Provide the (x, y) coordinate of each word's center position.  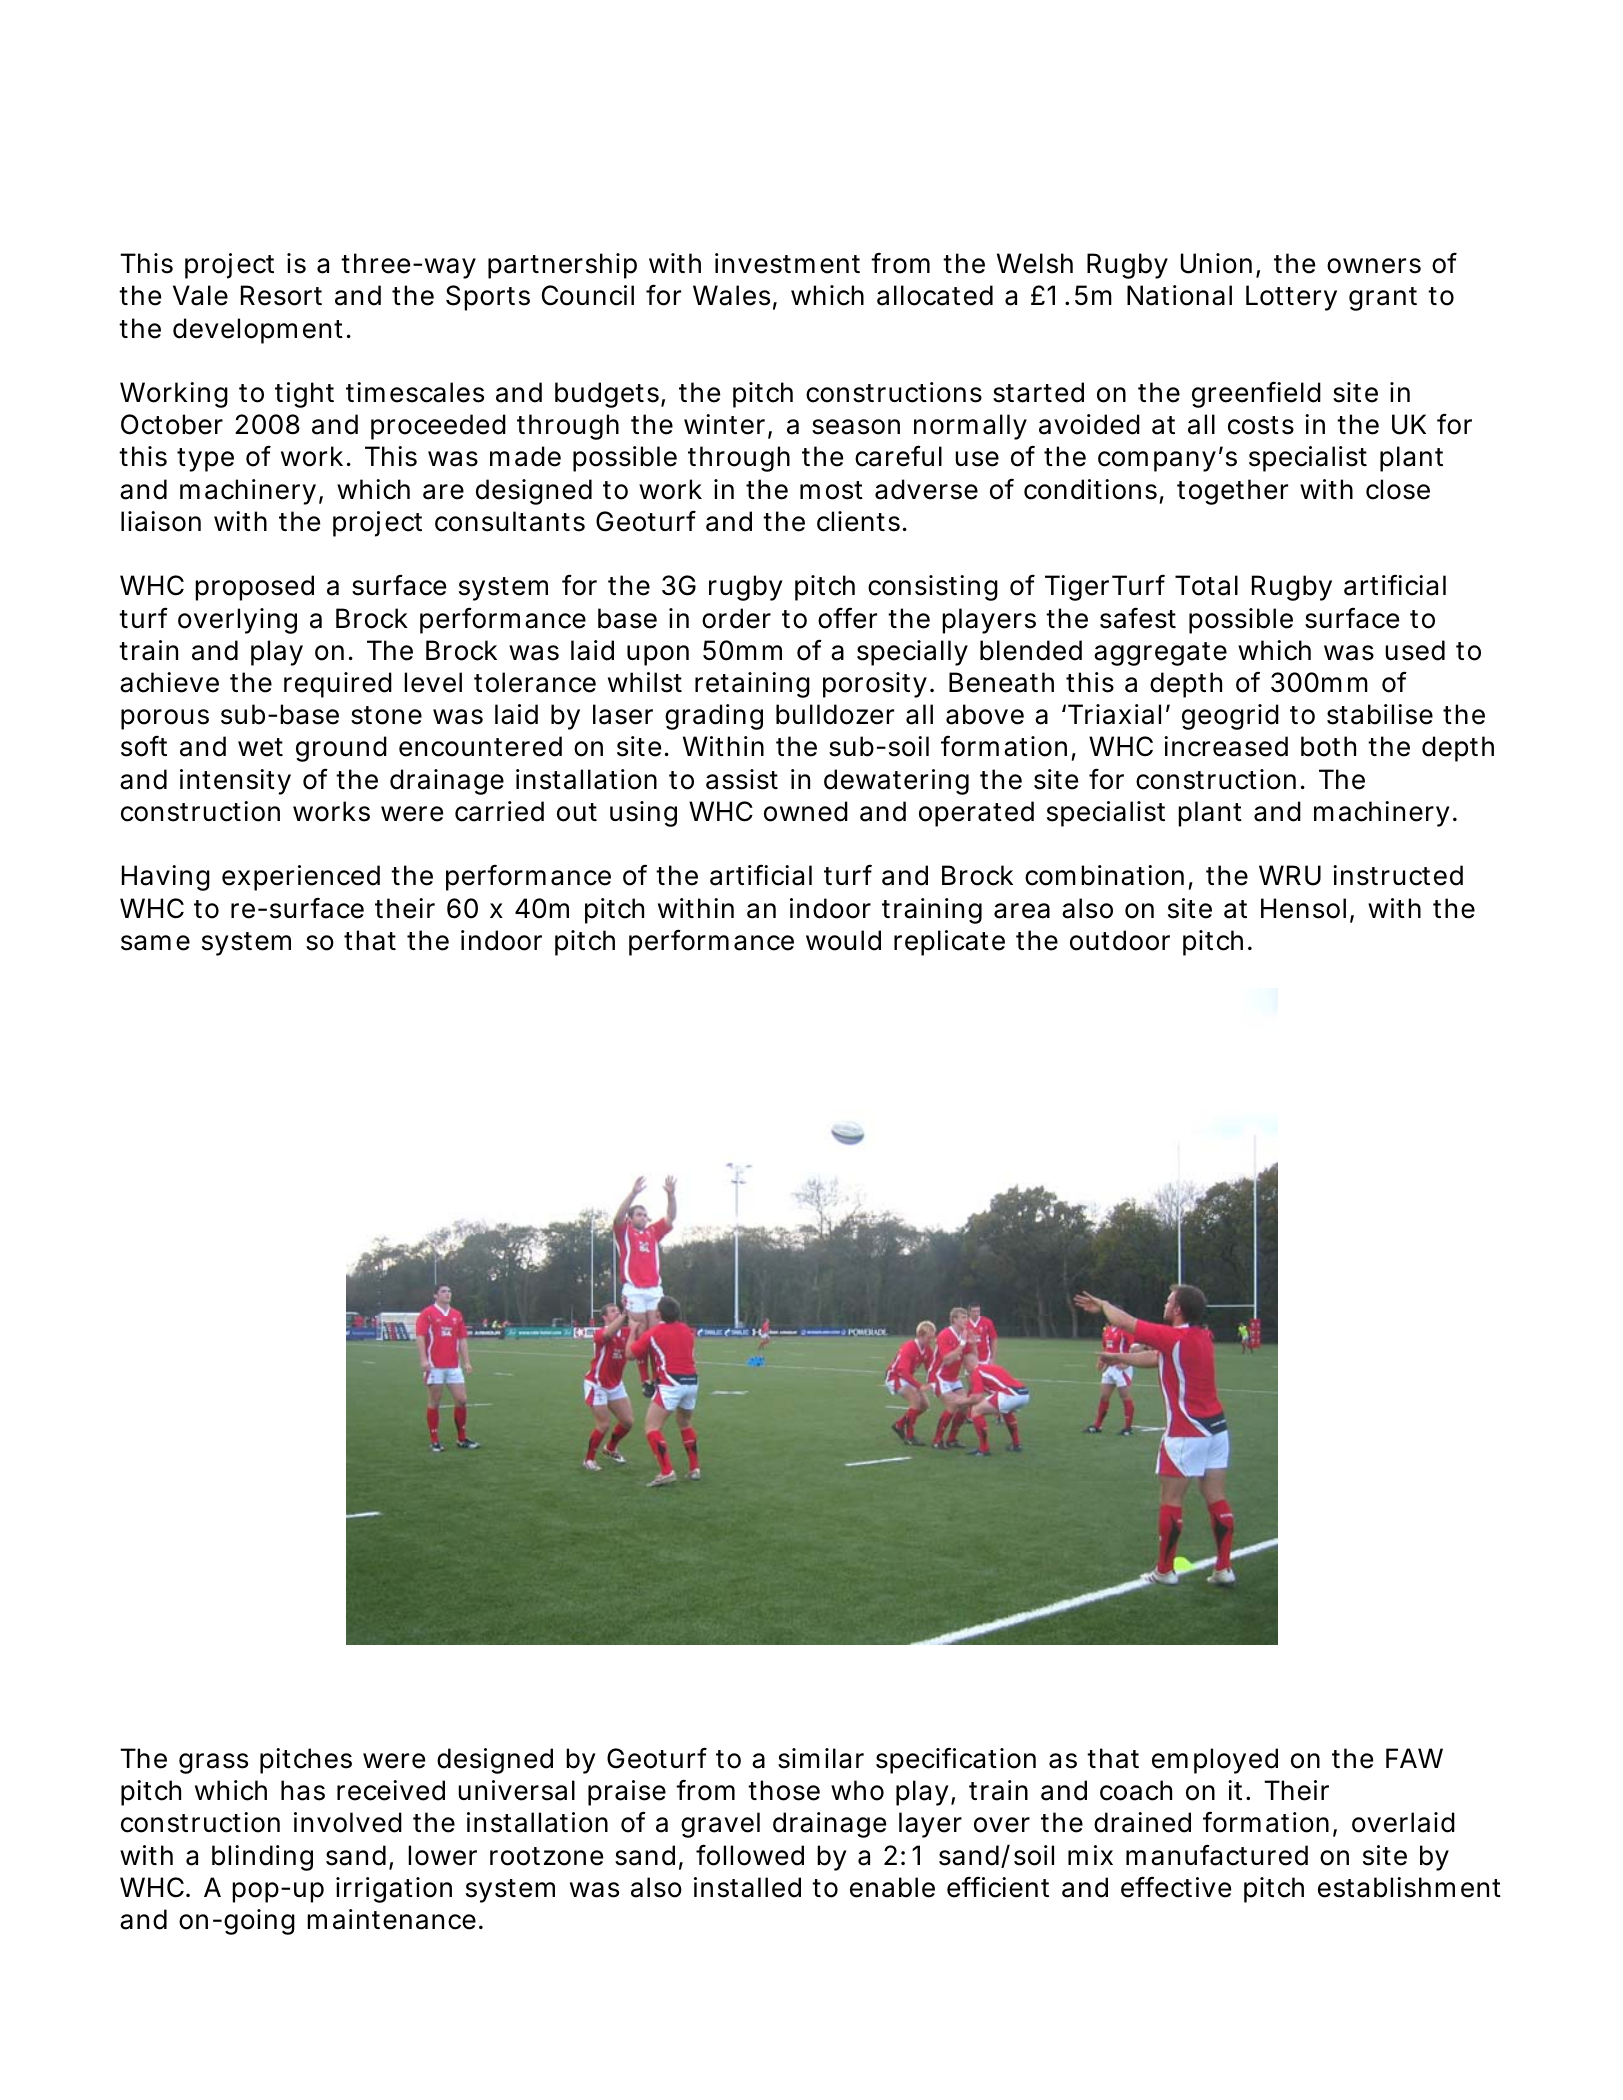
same (155, 943)
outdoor (1120, 940)
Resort (281, 295)
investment (787, 263)
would (843, 940)
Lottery (1291, 298)
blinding (262, 1858)
